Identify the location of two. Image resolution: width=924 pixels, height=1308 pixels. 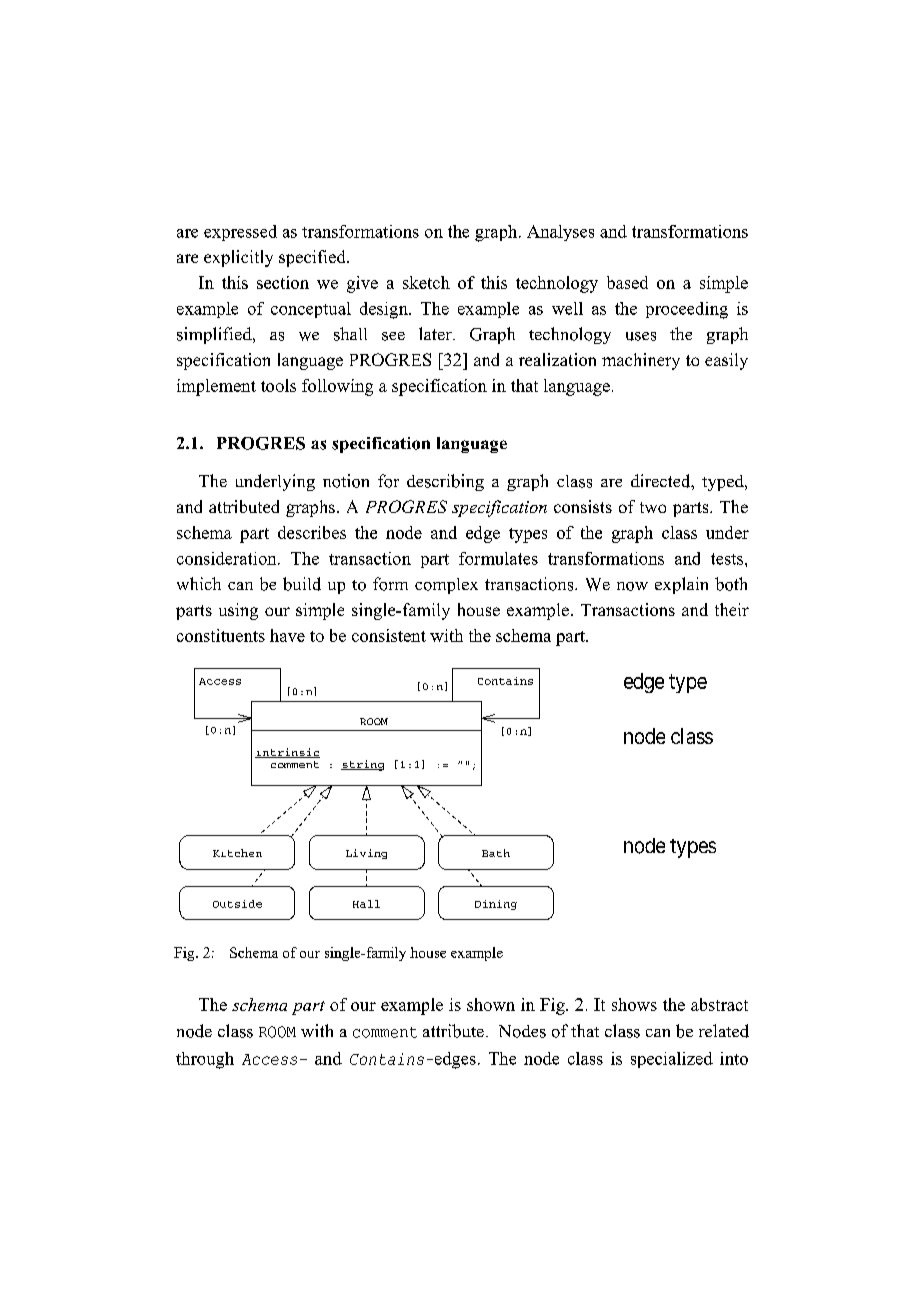
(653, 507).
